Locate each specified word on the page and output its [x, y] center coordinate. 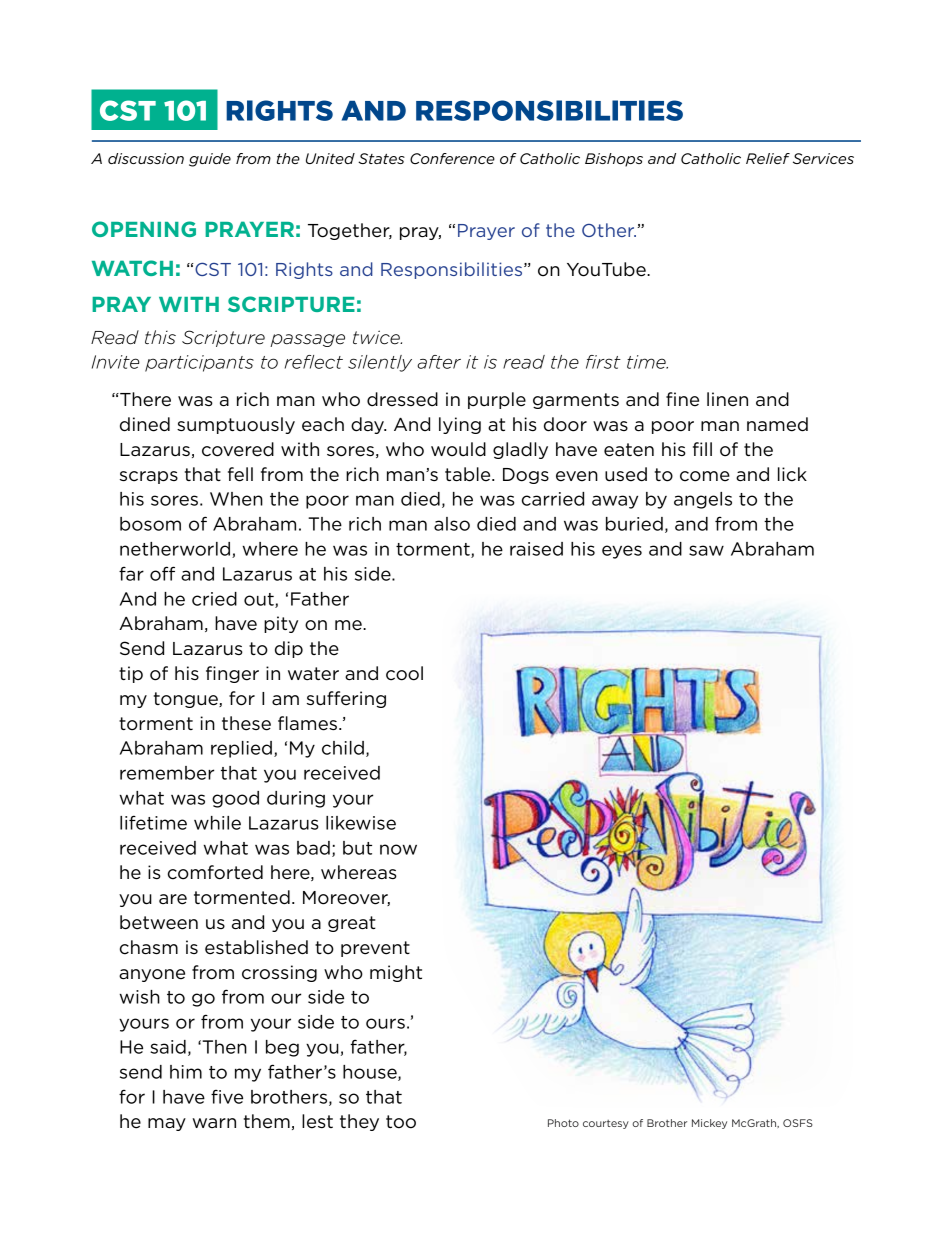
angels [703, 500]
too [401, 1122]
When [236, 499]
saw [706, 550]
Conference [452, 158]
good [235, 799]
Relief [768, 158]
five [227, 1097]
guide [210, 160]
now [398, 849]
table [469, 474]
